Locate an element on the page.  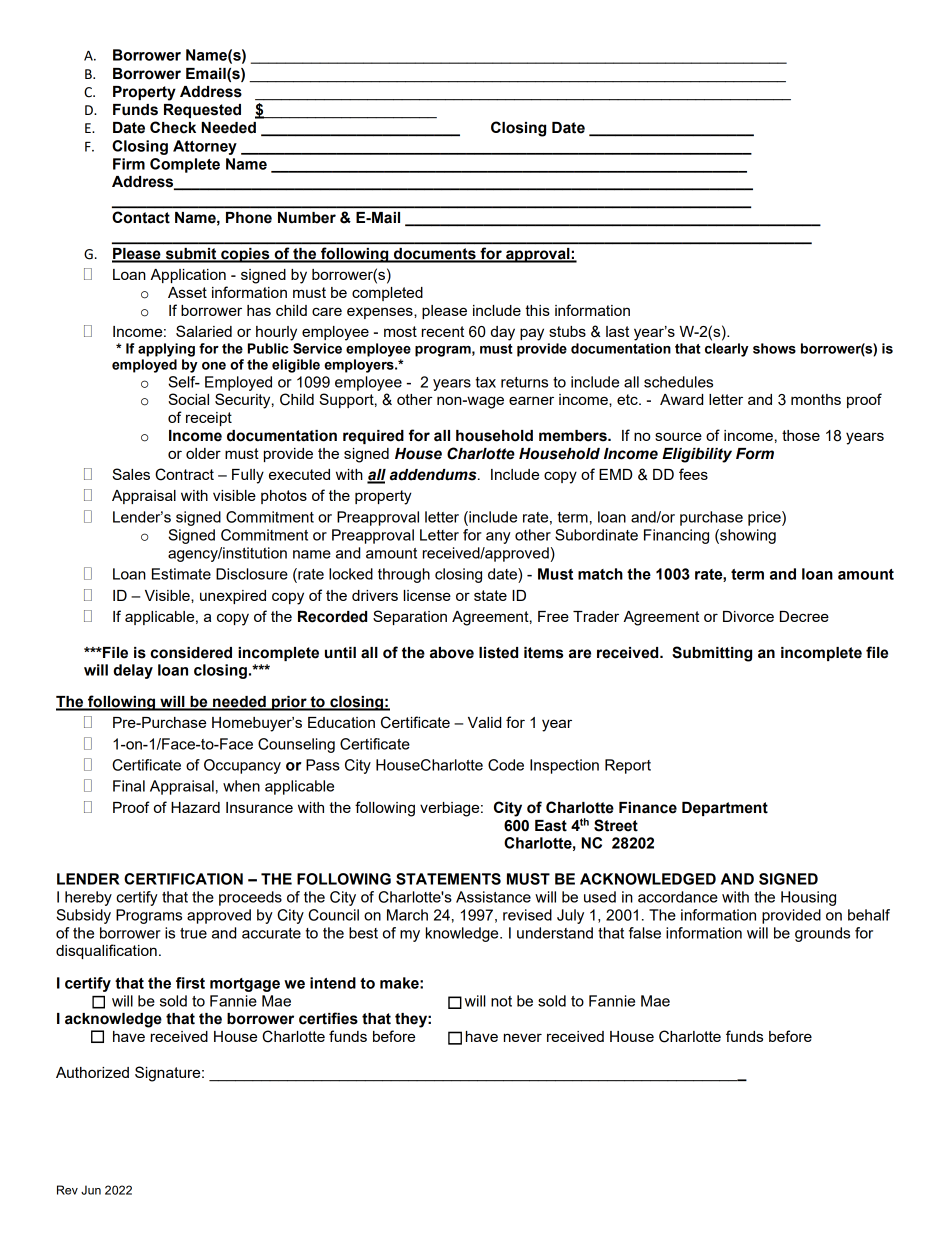
not is located at coordinates (501, 1001).
